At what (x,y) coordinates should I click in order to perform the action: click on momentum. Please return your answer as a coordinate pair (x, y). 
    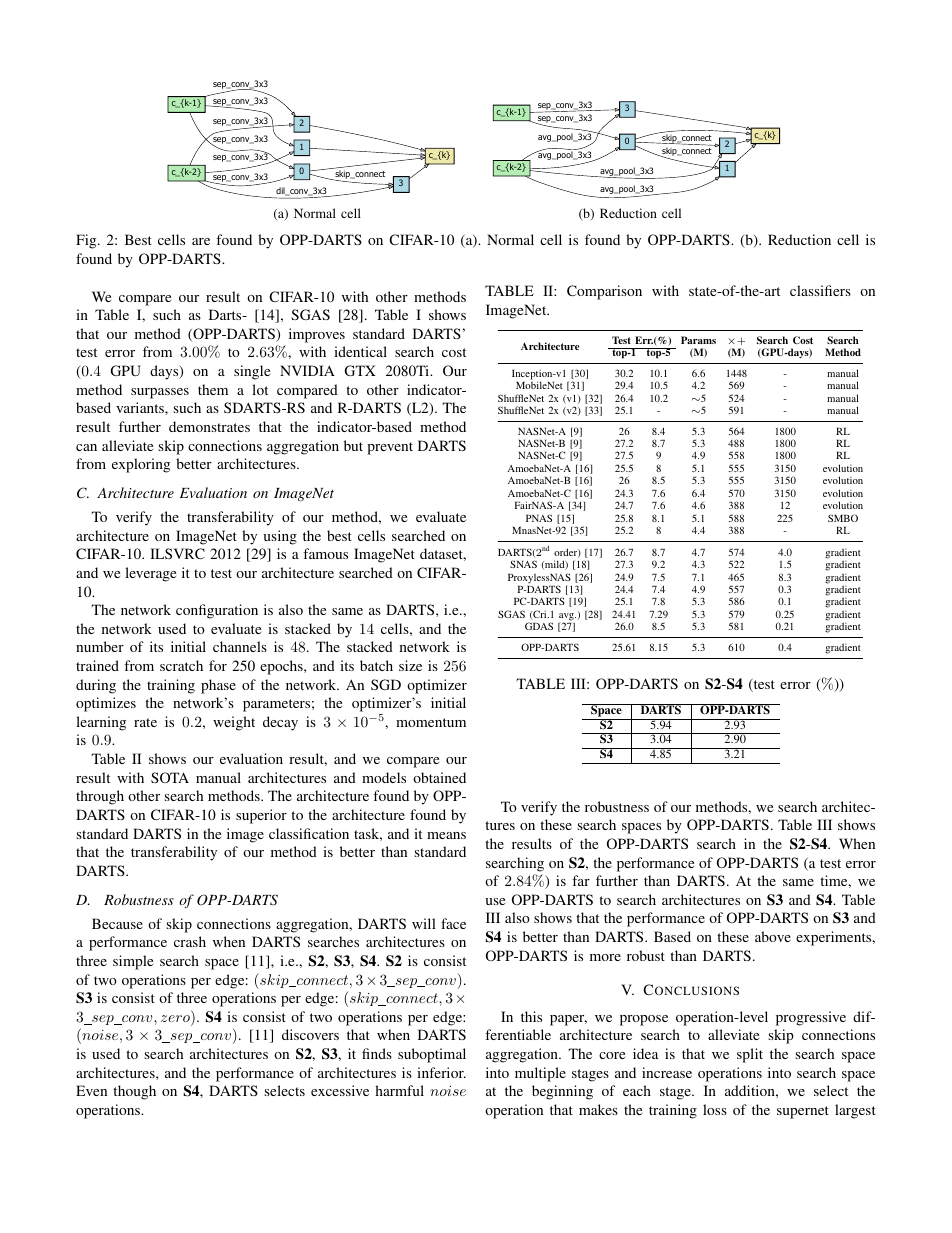
    Looking at the image, I should click on (431, 722).
